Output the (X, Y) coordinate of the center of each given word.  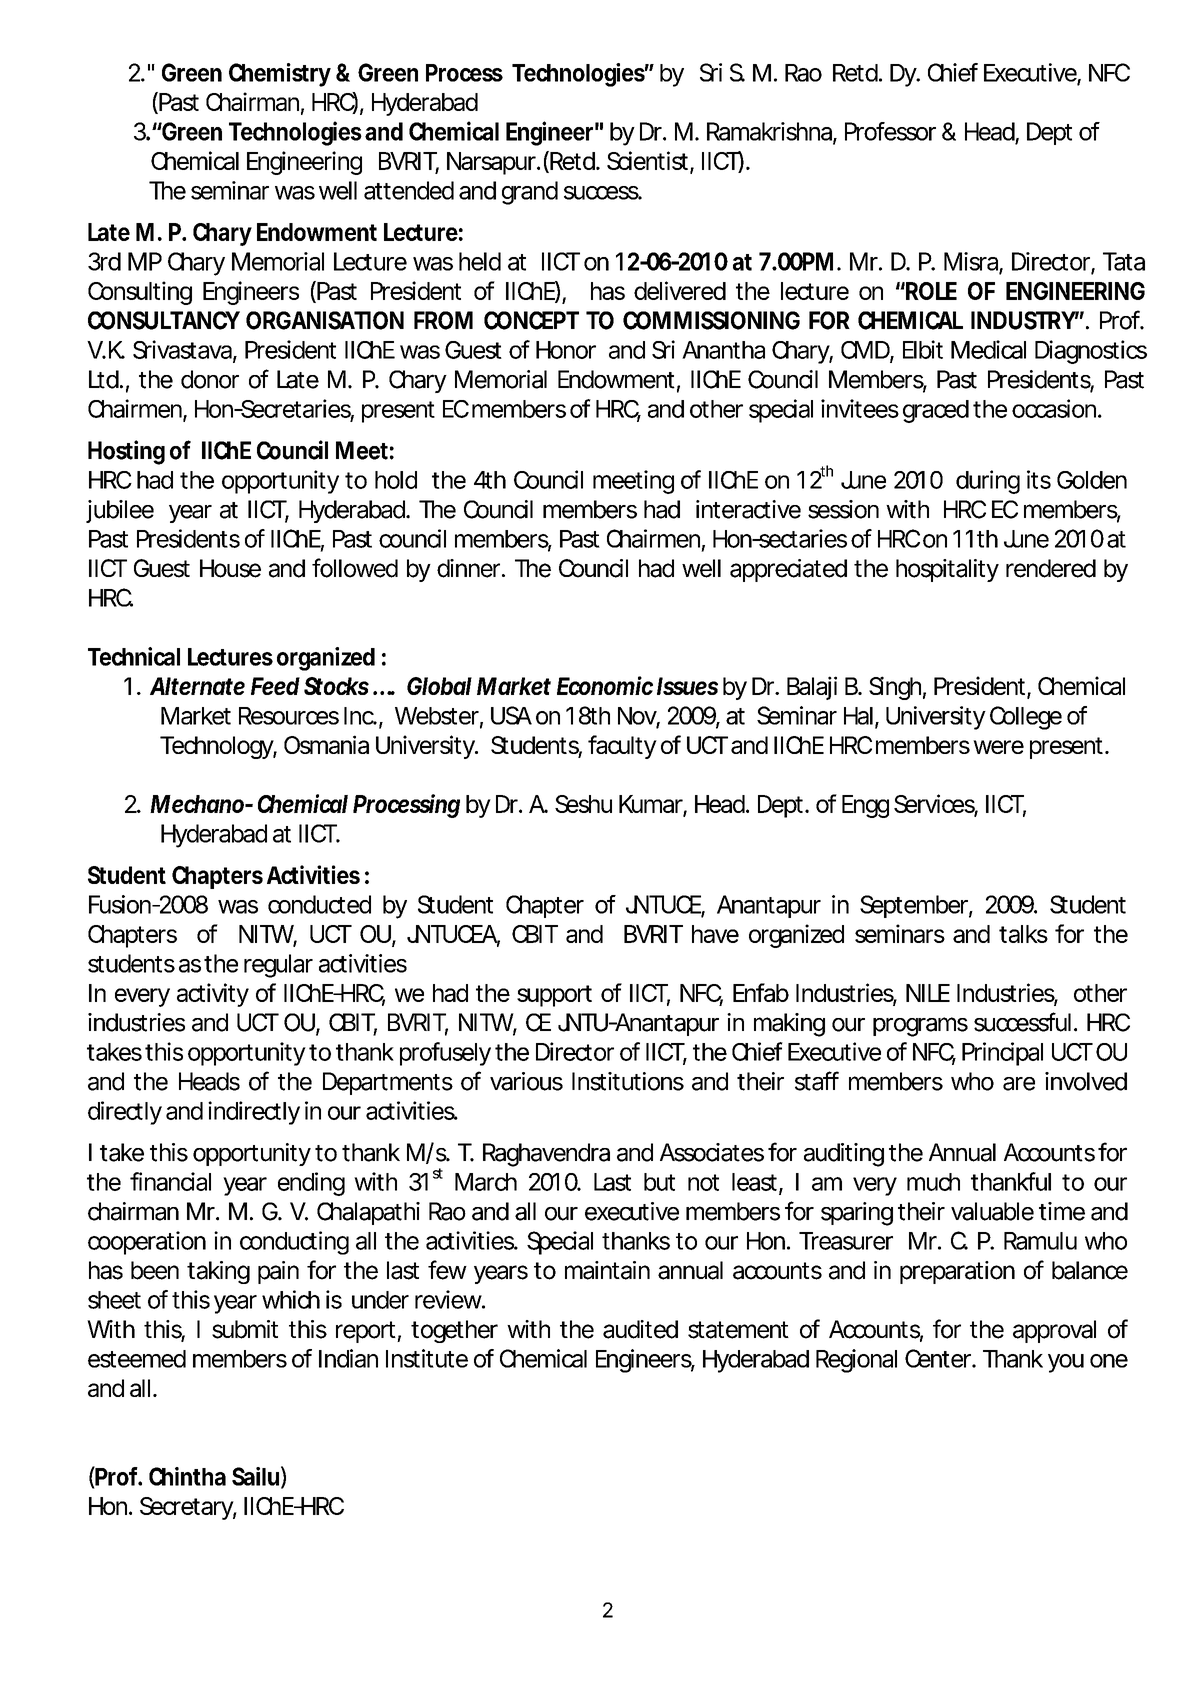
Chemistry (280, 75)
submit (245, 1329)
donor (210, 379)
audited (640, 1329)
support (554, 996)
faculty (622, 747)
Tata (1124, 261)
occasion (1055, 408)
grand (530, 193)
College (1026, 718)
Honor (566, 350)
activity (213, 995)
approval (1054, 1331)
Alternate (197, 686)
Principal (1002, 1054)
